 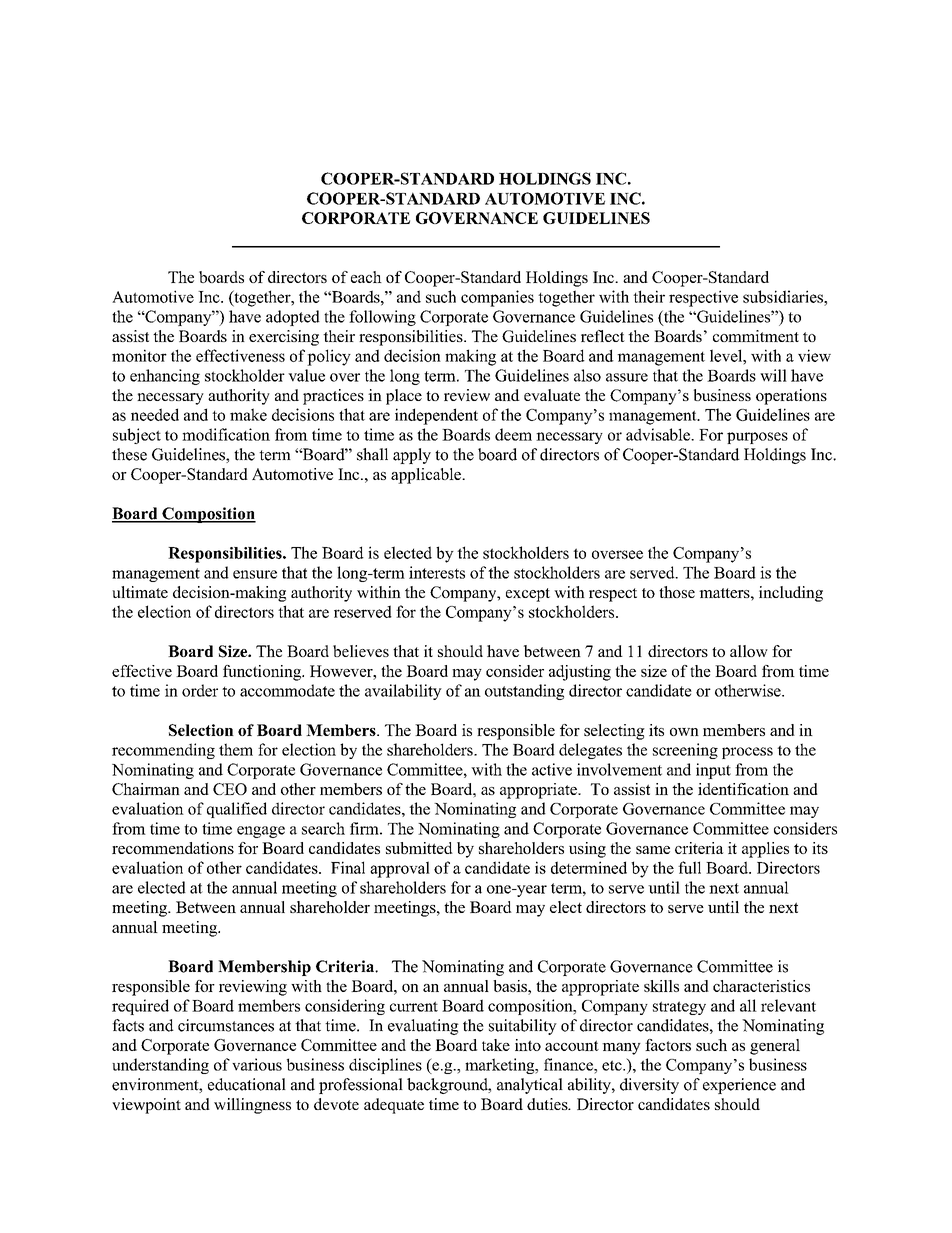 What do you see at coordinates (756, 336) in the screenshot?
I see `commitment` at bounding box center [756, 336].
